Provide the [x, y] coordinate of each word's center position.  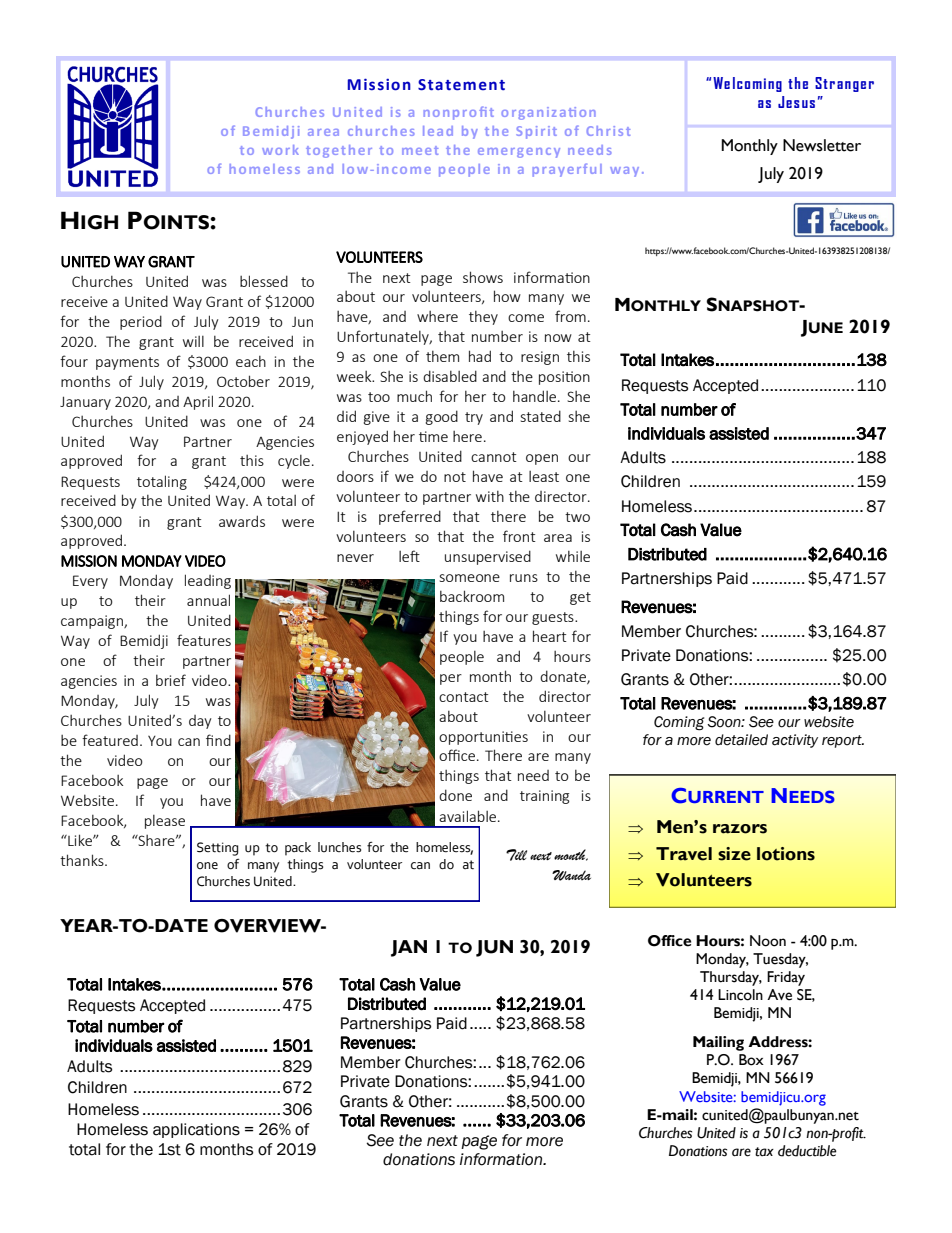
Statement [461, 85]
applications [196, 1130]
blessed [264, 281]
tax [764, 1152]
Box [751, 1060]
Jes [788, 102]
